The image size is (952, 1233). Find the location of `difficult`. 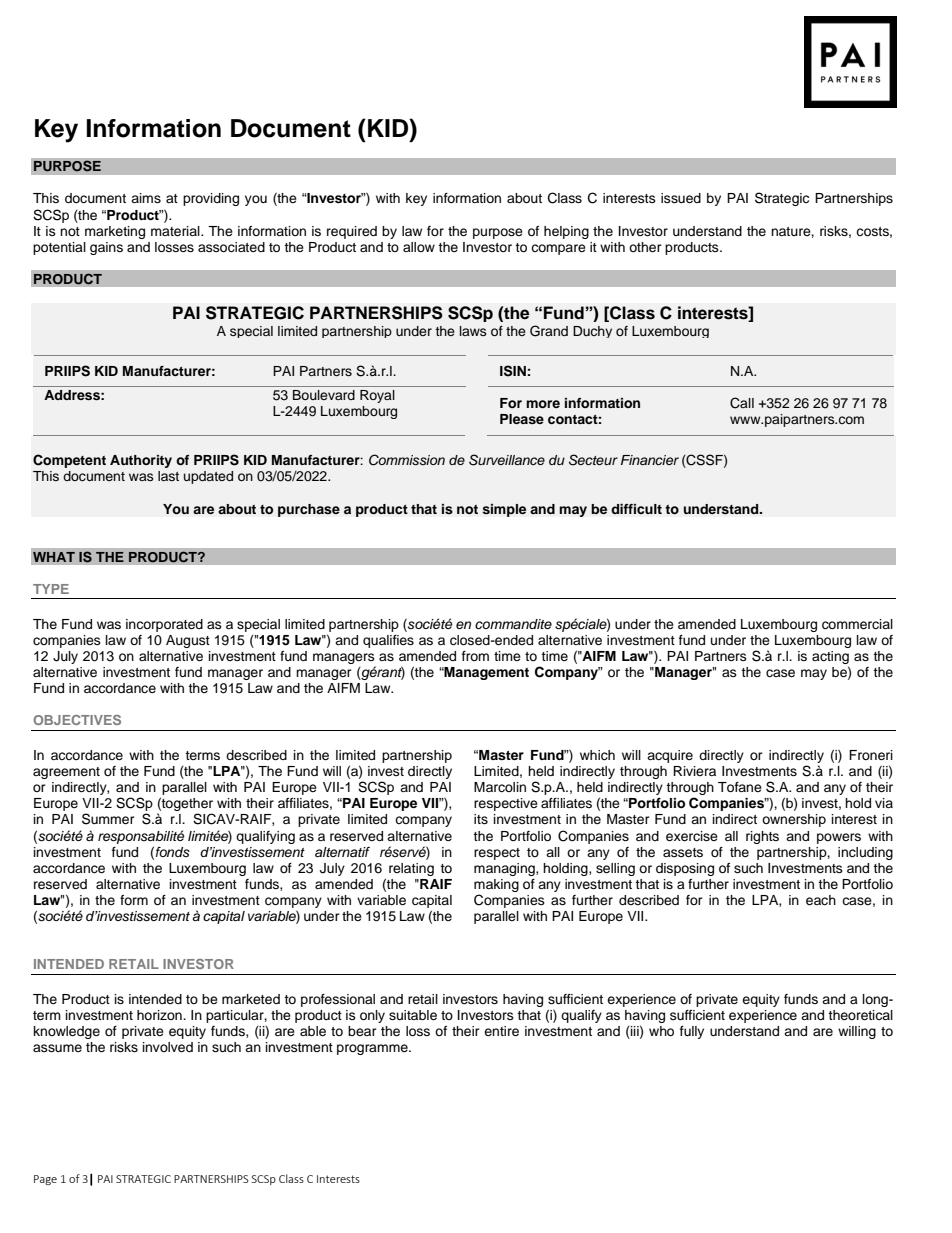

difficult is located at coordinates (636, 509).
